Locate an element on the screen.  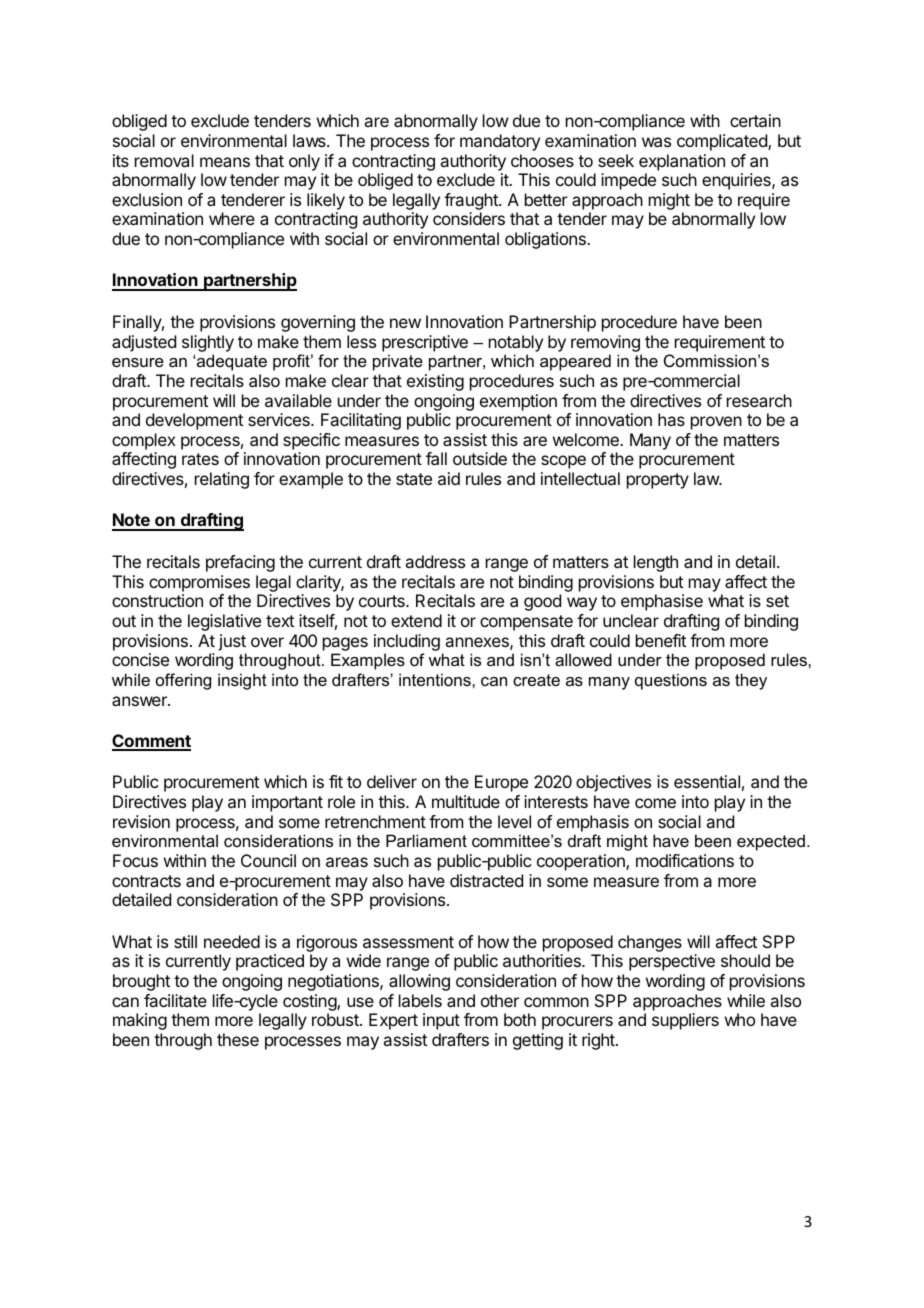
fall is located at coordinates (436, 458).
